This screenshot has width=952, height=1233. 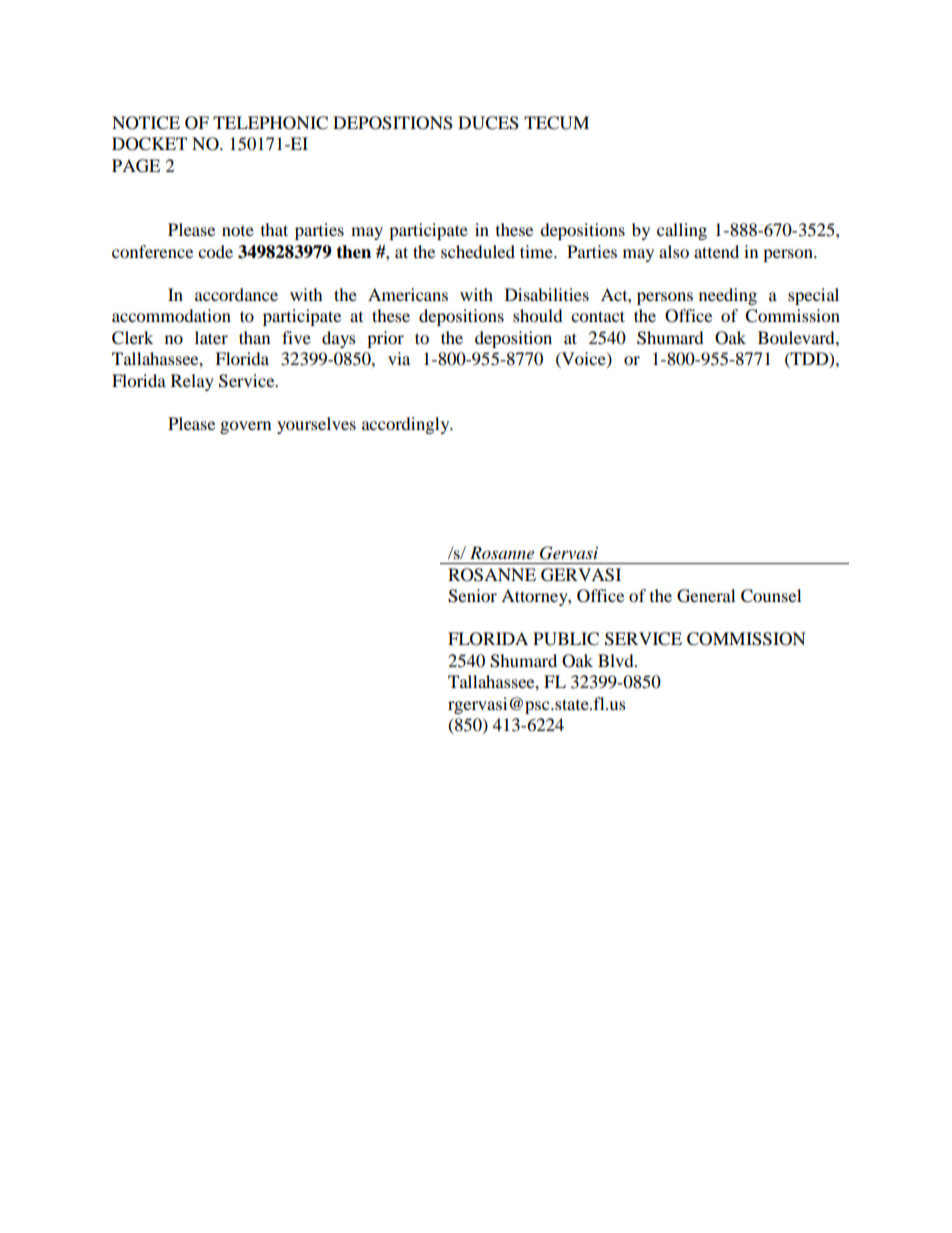 I want to click on DUCES, so click(x=488, y=123).
